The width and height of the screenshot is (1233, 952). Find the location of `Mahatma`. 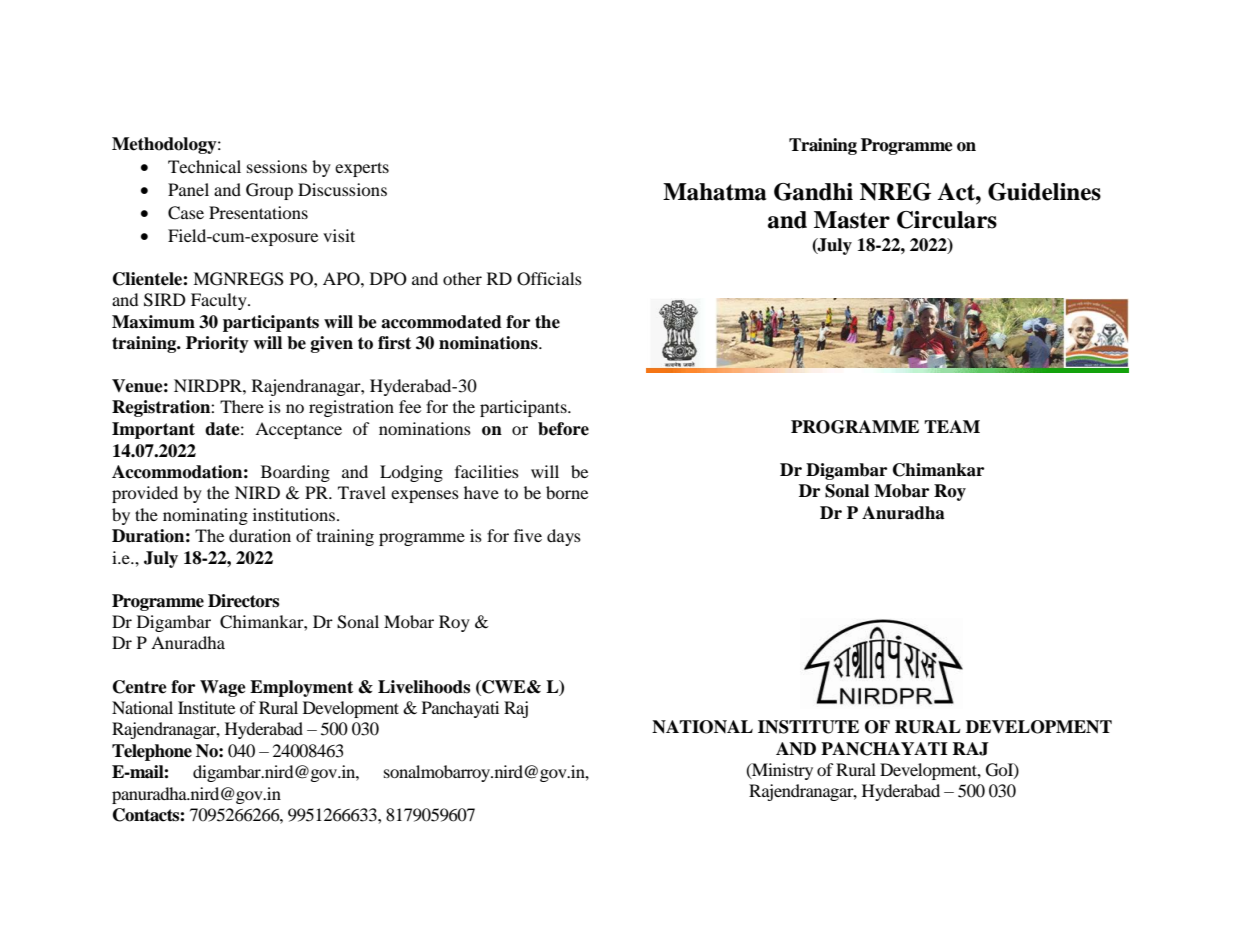

Mahatma is located at coordinates (715, 192).
